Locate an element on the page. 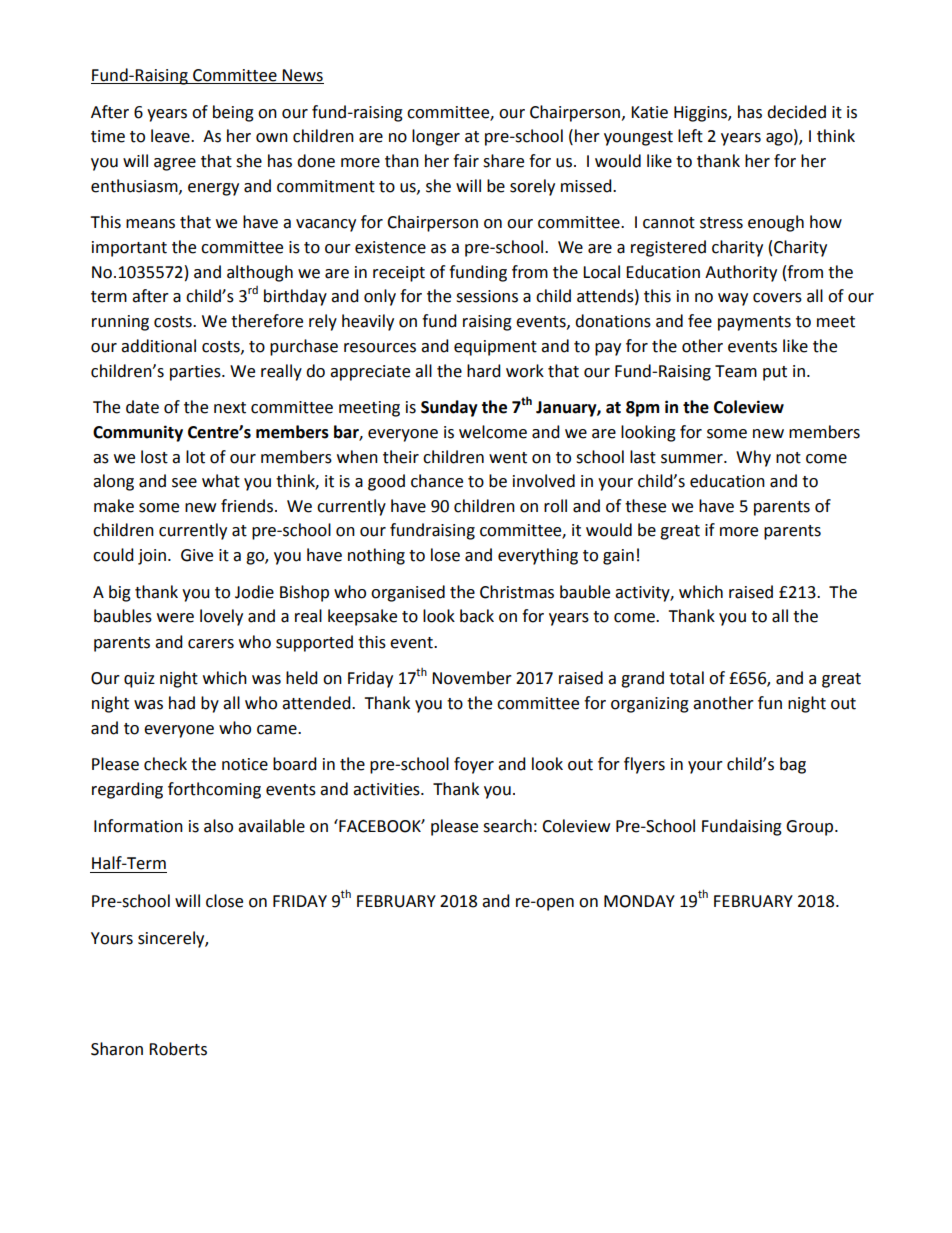 This page has height=1233, width=952. Roberts is located at coordinates (178, 1049).
